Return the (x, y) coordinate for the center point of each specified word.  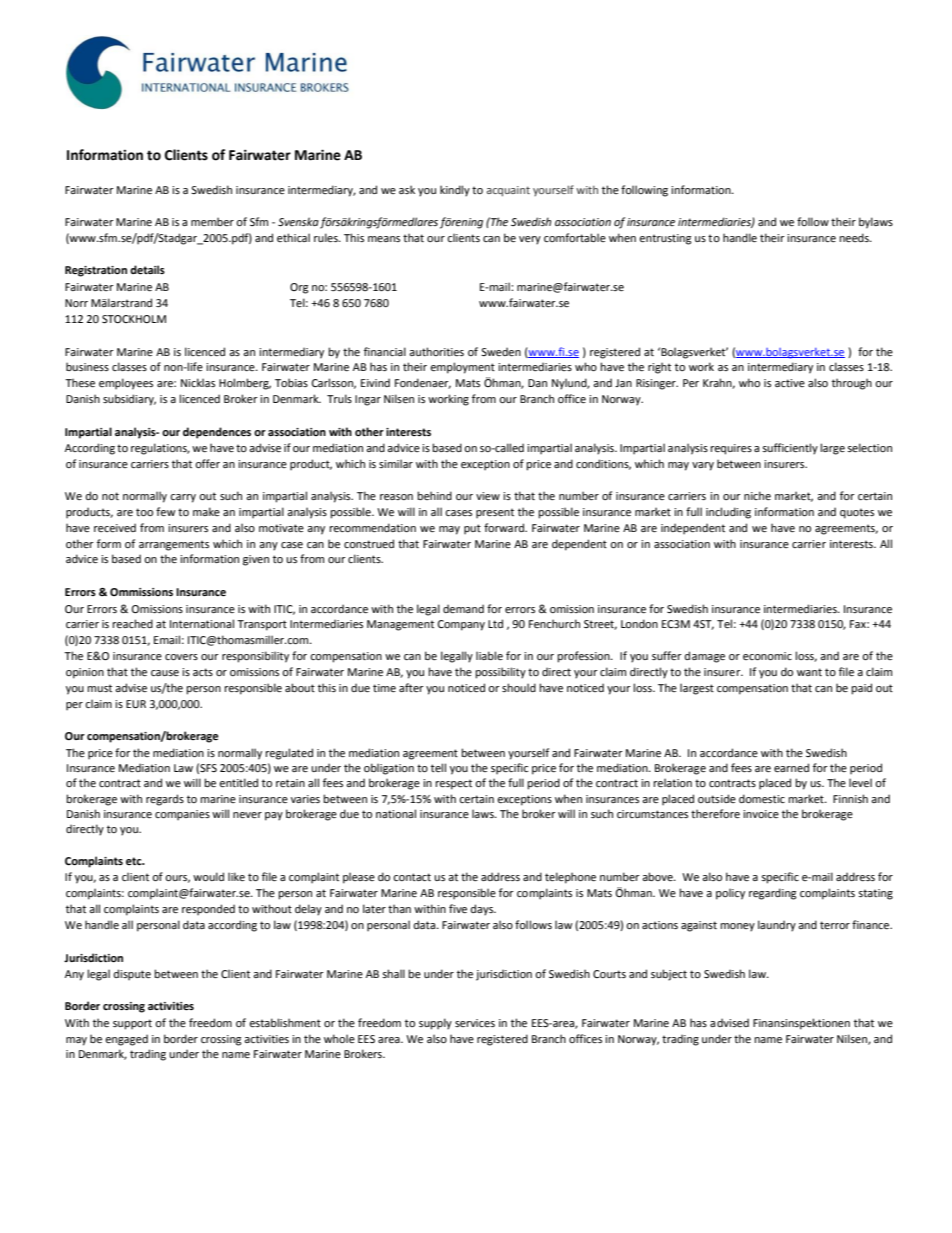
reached (132, 623)
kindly (455, 191)
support (132, 1024)
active (790, 383)
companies (182, 815)
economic (767, 656)
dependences (217, 433)
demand (463, 608)
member (212, 221)
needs (855, 237)
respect (453, 784)
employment (462, 368)
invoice (761, 814)
